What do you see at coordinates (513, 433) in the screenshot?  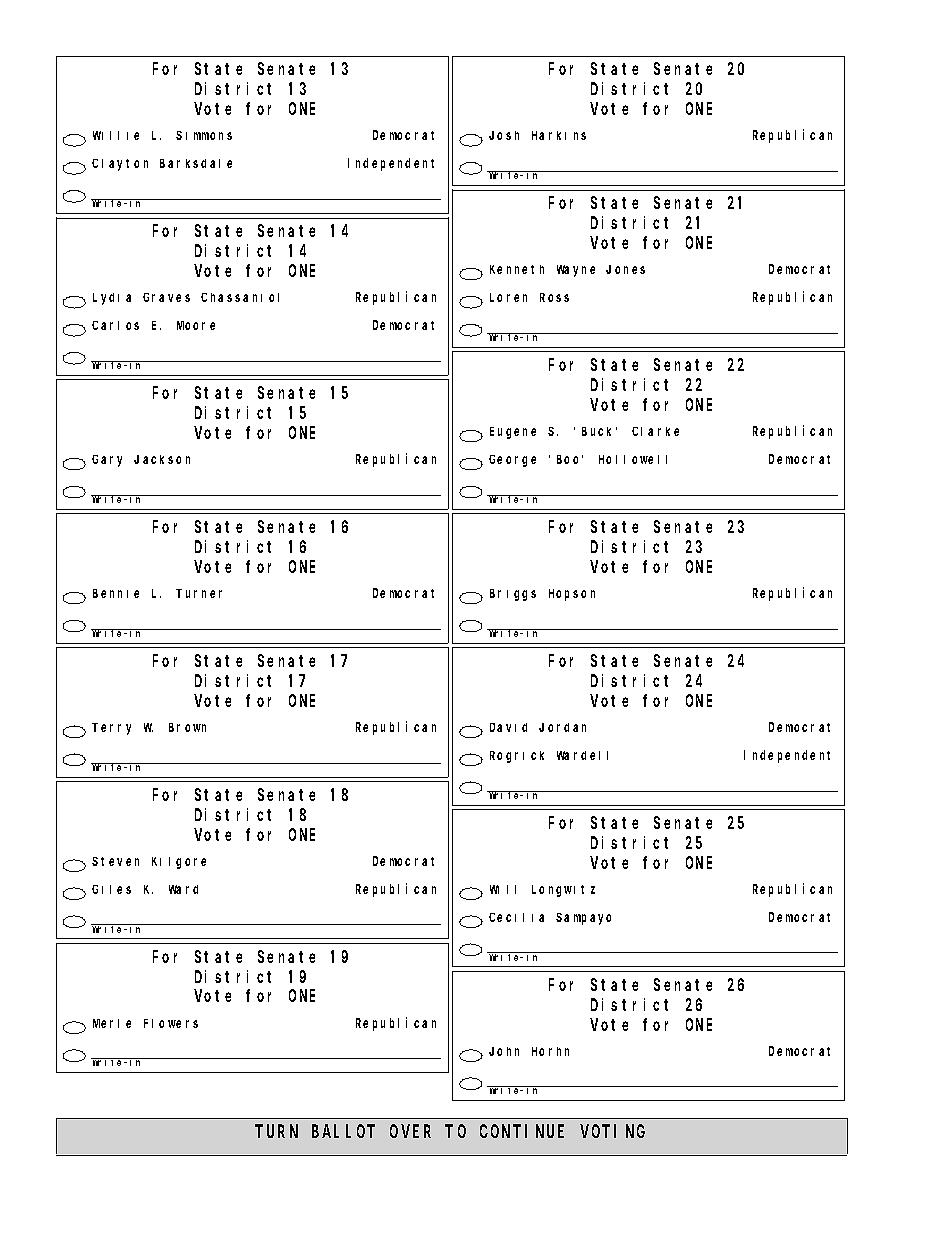 I see `Eugene` at bounding box center [513, 433].
